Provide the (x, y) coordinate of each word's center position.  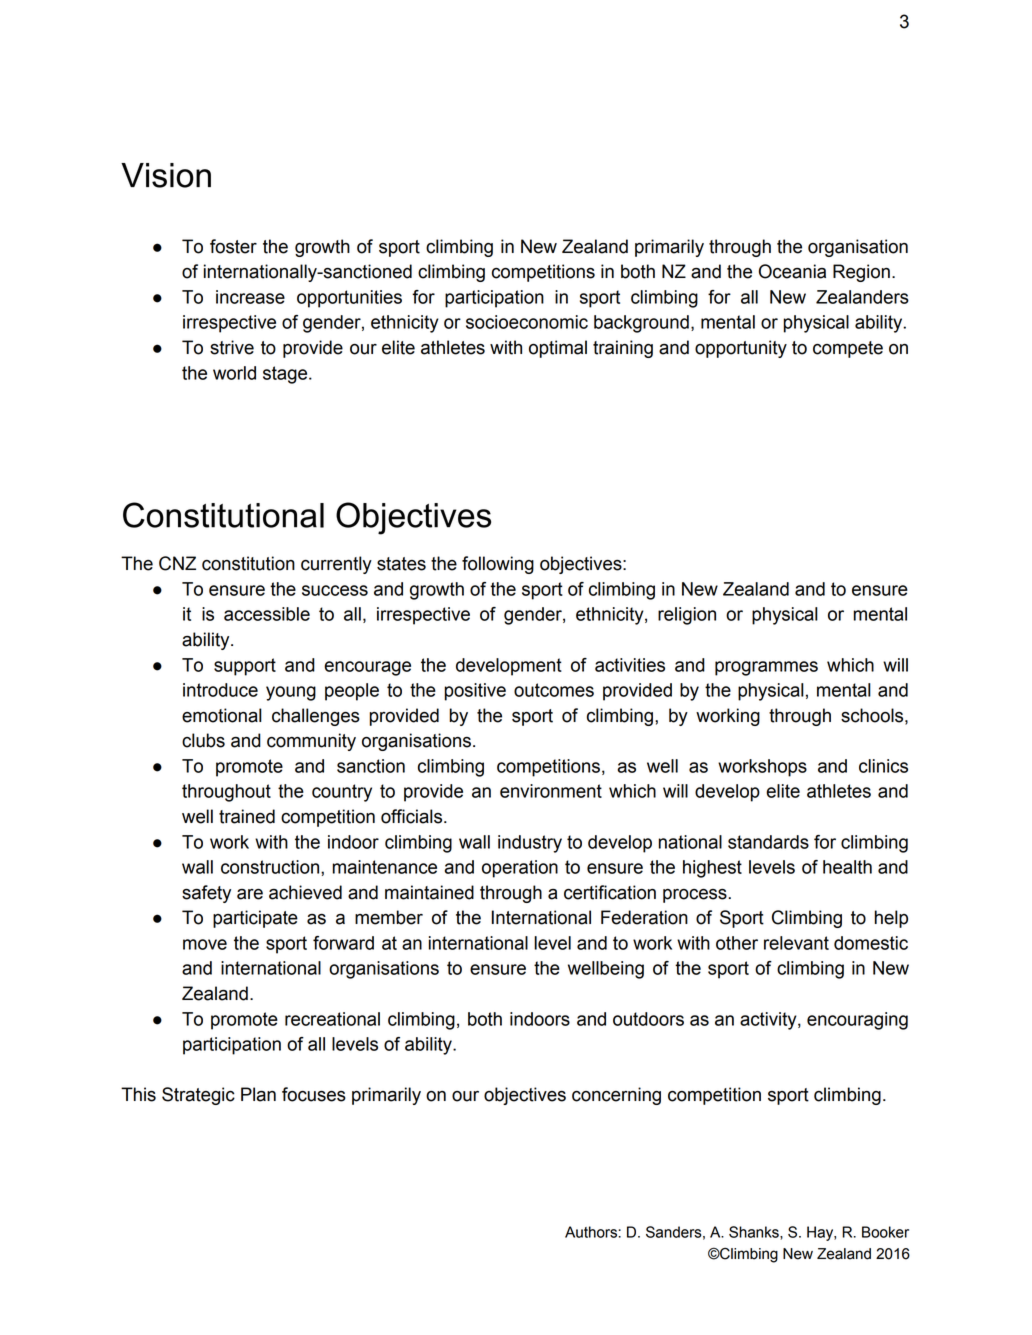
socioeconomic (527, 322)
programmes (766, 668)
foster (233, 246)
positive (475, 692)
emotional (222, 715)
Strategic (198, 1096)
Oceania (792, 271)
